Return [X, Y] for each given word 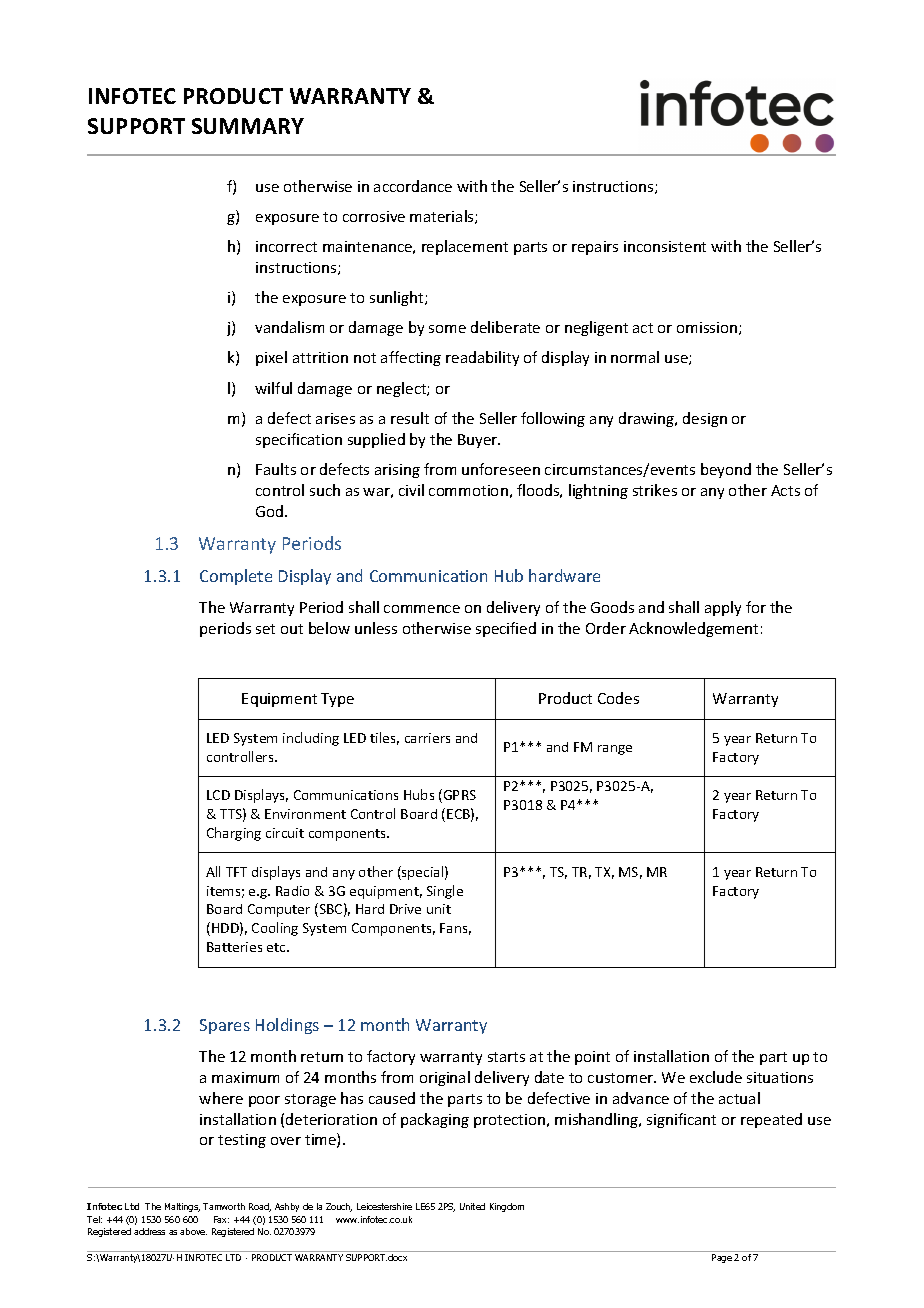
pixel [271, 358]
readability [482, 358]
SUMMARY [248, 126]
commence [422, 609]
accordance [413, 186]
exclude [716, 1077]
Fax [221, 1219]
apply [723, 608]
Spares [225, 1026]
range [615, 750]
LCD [218, 795]
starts [506, 1057]
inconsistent [665, 246]
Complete [236, 577]
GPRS [458, 796]
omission [708, 328]
